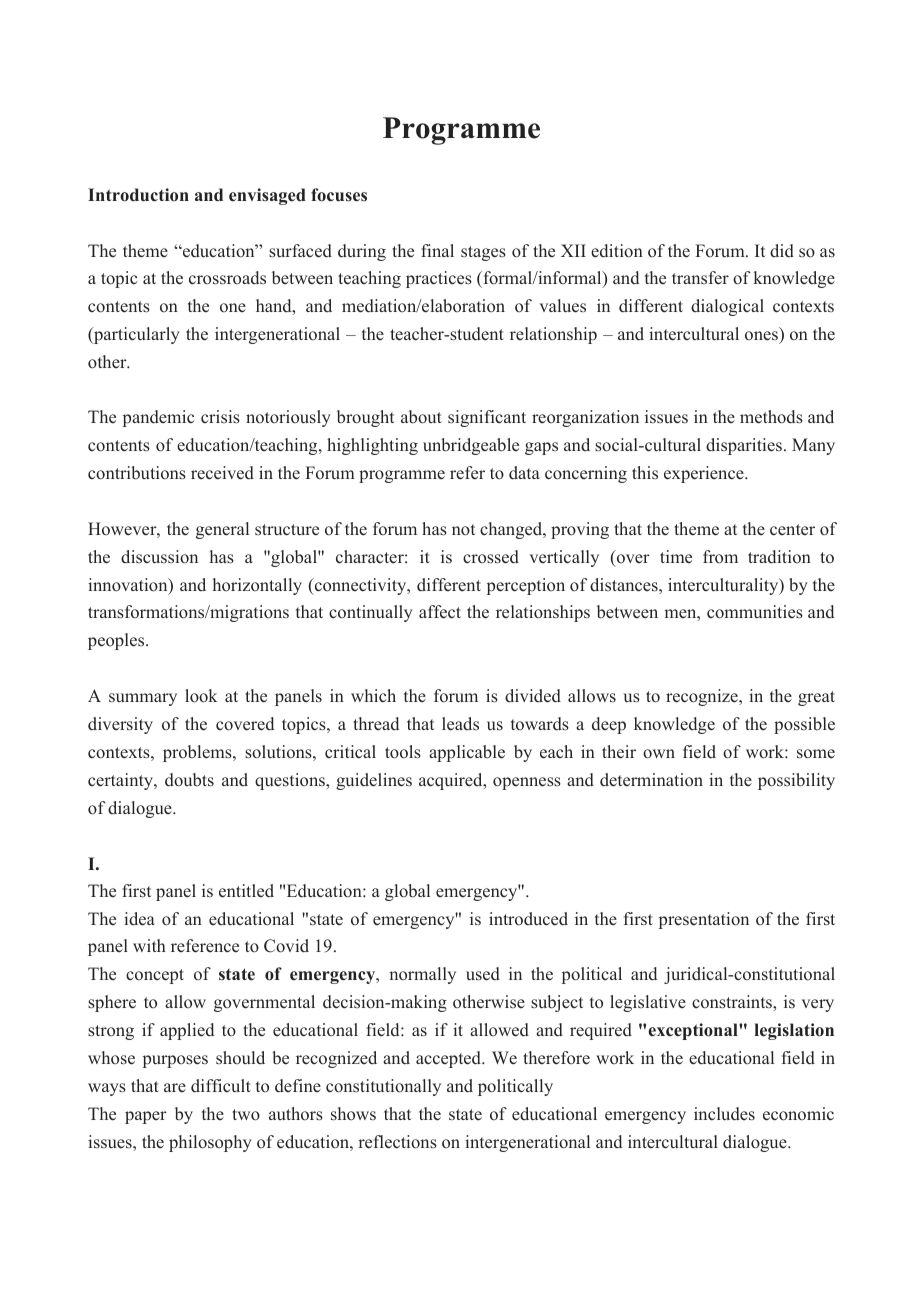 The width and height of the page is (924, 1308). Describe the element at coordinates (437, 250) in the page. I see `final` at that location.
